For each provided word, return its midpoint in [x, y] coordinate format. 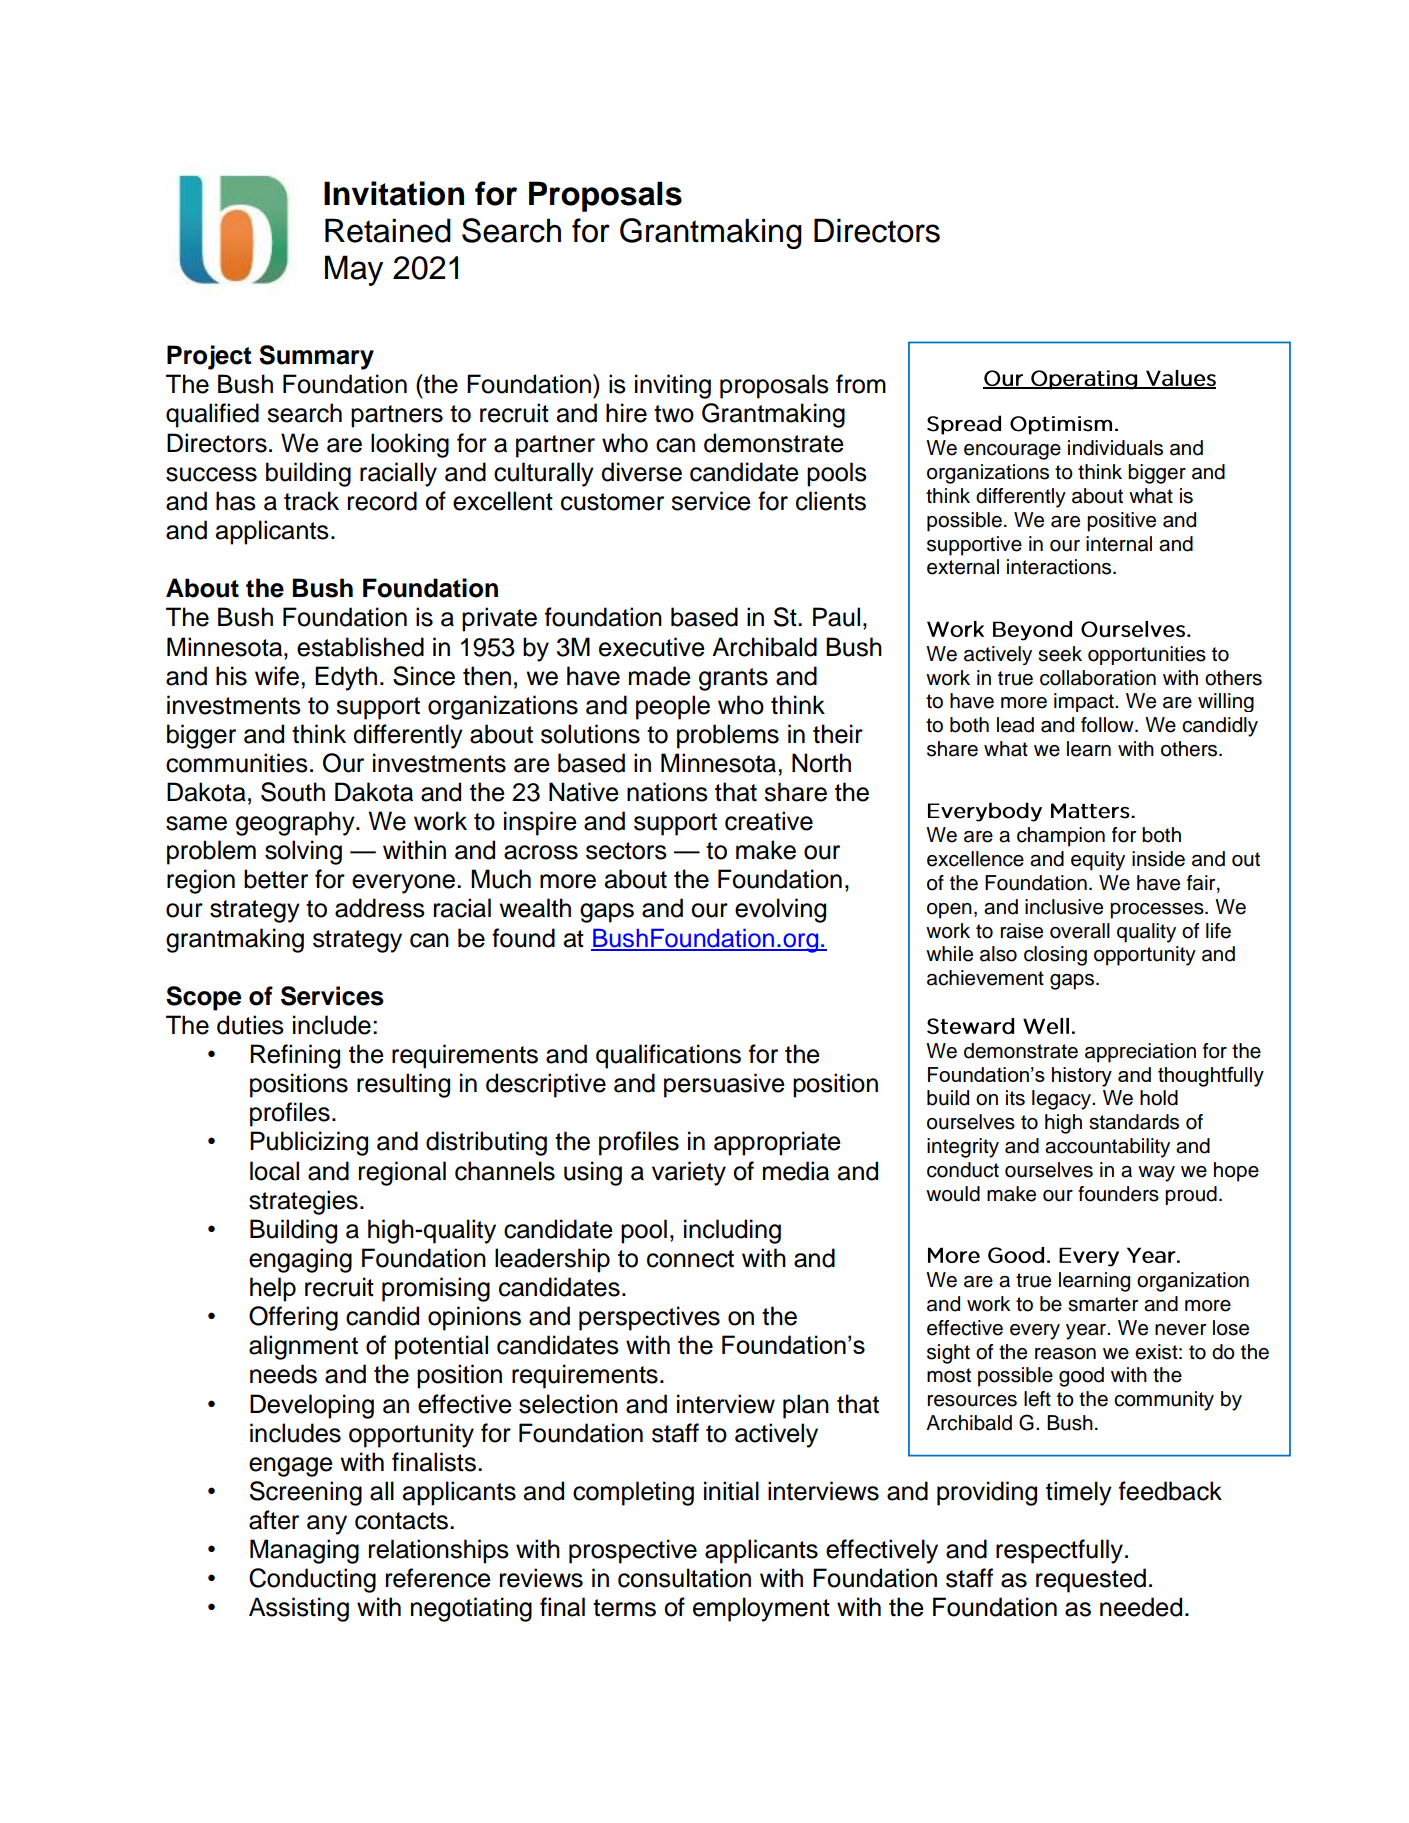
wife [277, 676]
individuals [1115, 448]
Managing [304, 1551]
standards [1134, 1122]
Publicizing [309, 1143]
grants [733, 679]
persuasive [724, 1085]
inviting [673, 386]
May [354, 270]
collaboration [1098, 678]
